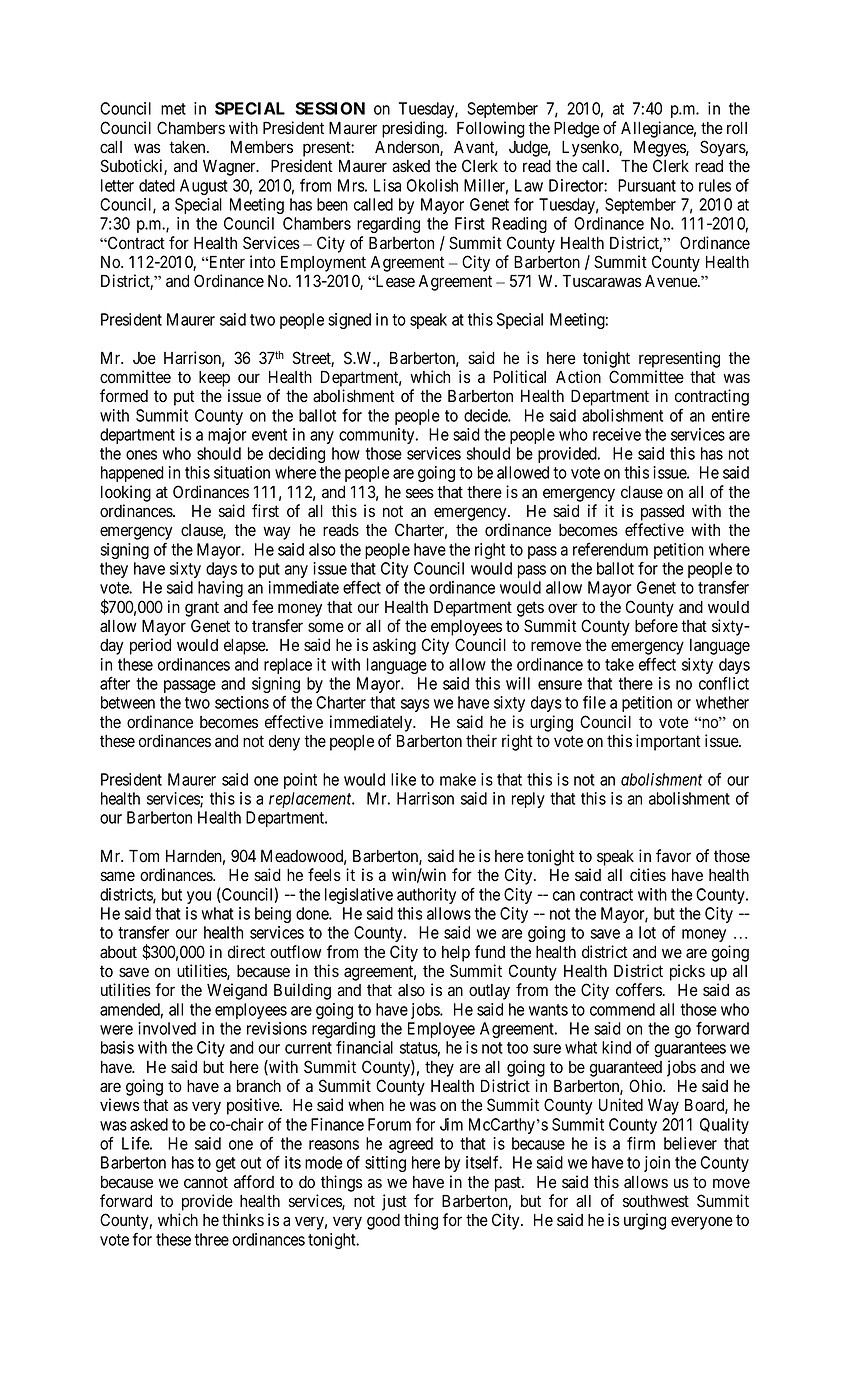 The height and width of the screenshot is (1400, 849). I want to click on presiding, so click(414, 129).
